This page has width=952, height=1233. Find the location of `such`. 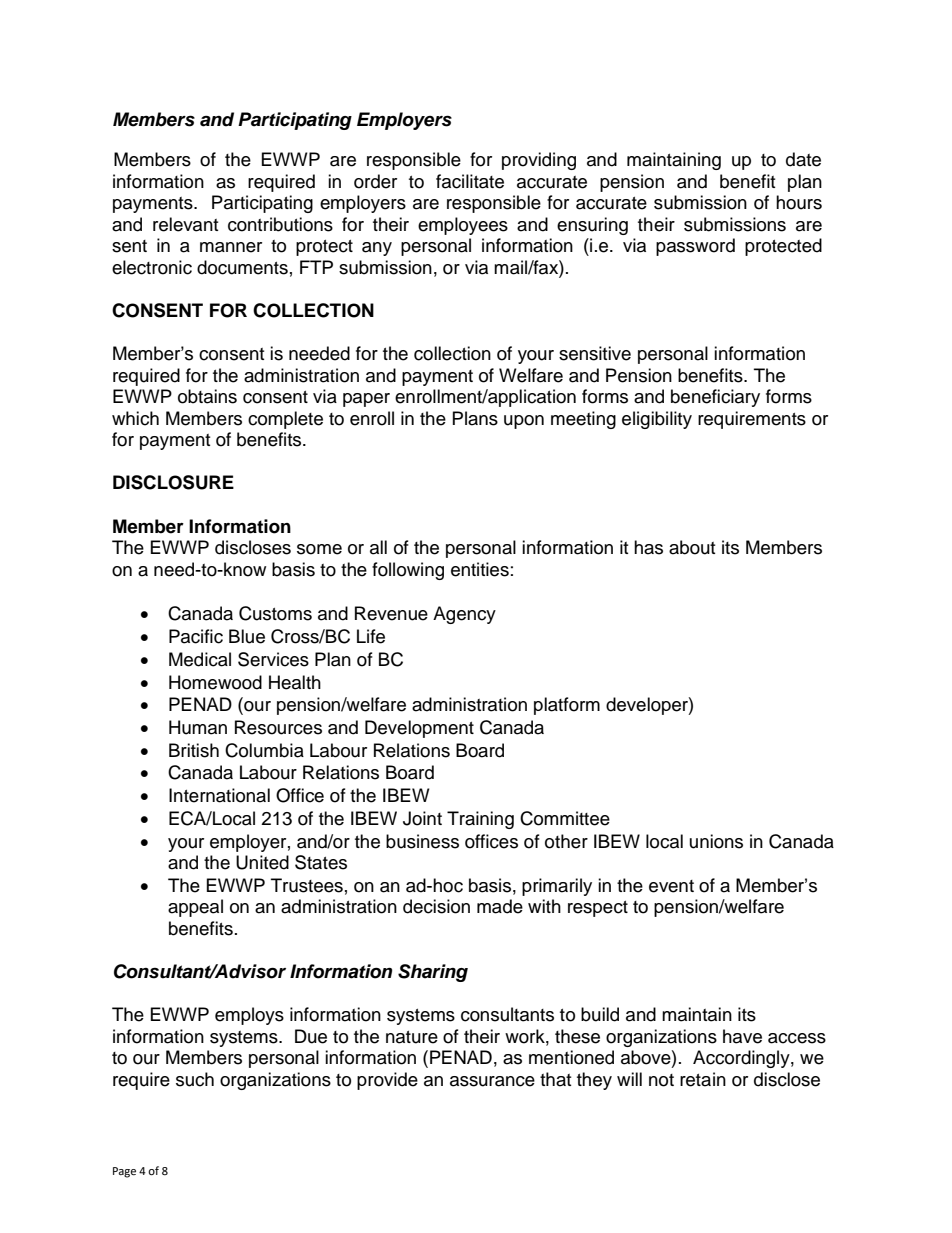

such is located at coordinates (195, 1079).
